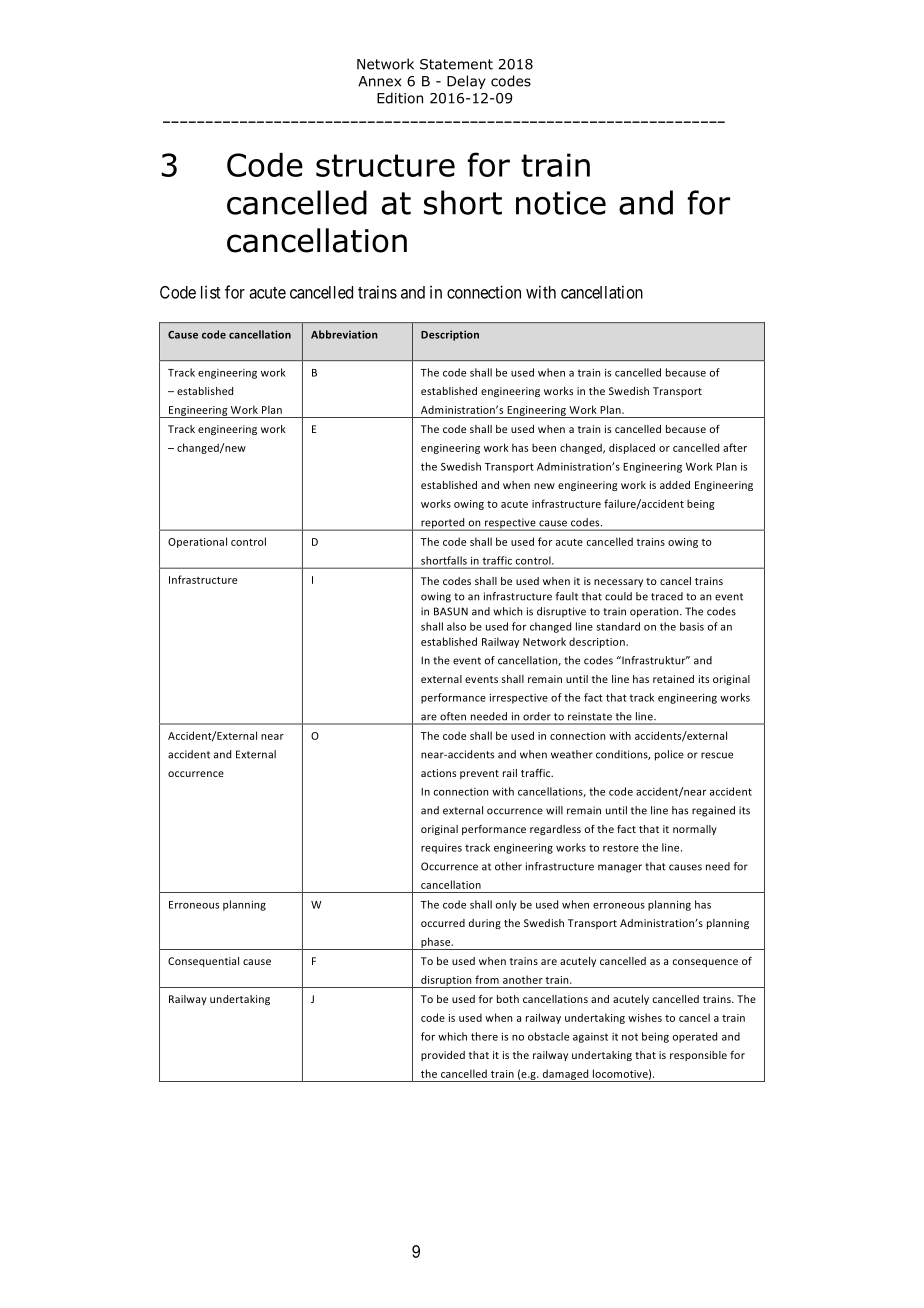 Image resolution: width=924 pixels, height=1308 pixels. Describe the element at coordinates (203, 962) in the screenshot. I see `Consequential` at that location.
